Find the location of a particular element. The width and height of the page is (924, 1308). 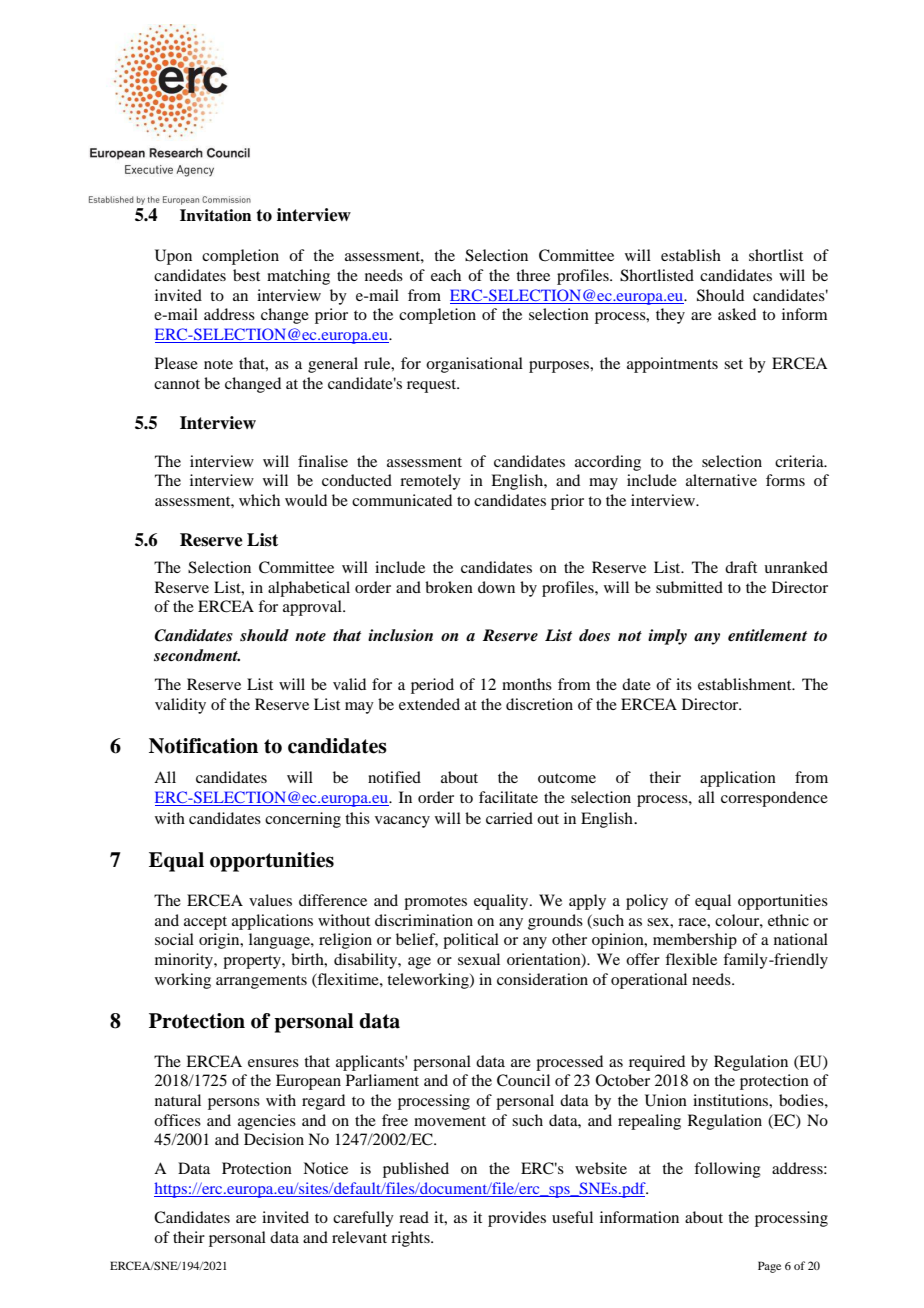

asked is located at coordinates (737, 314).
